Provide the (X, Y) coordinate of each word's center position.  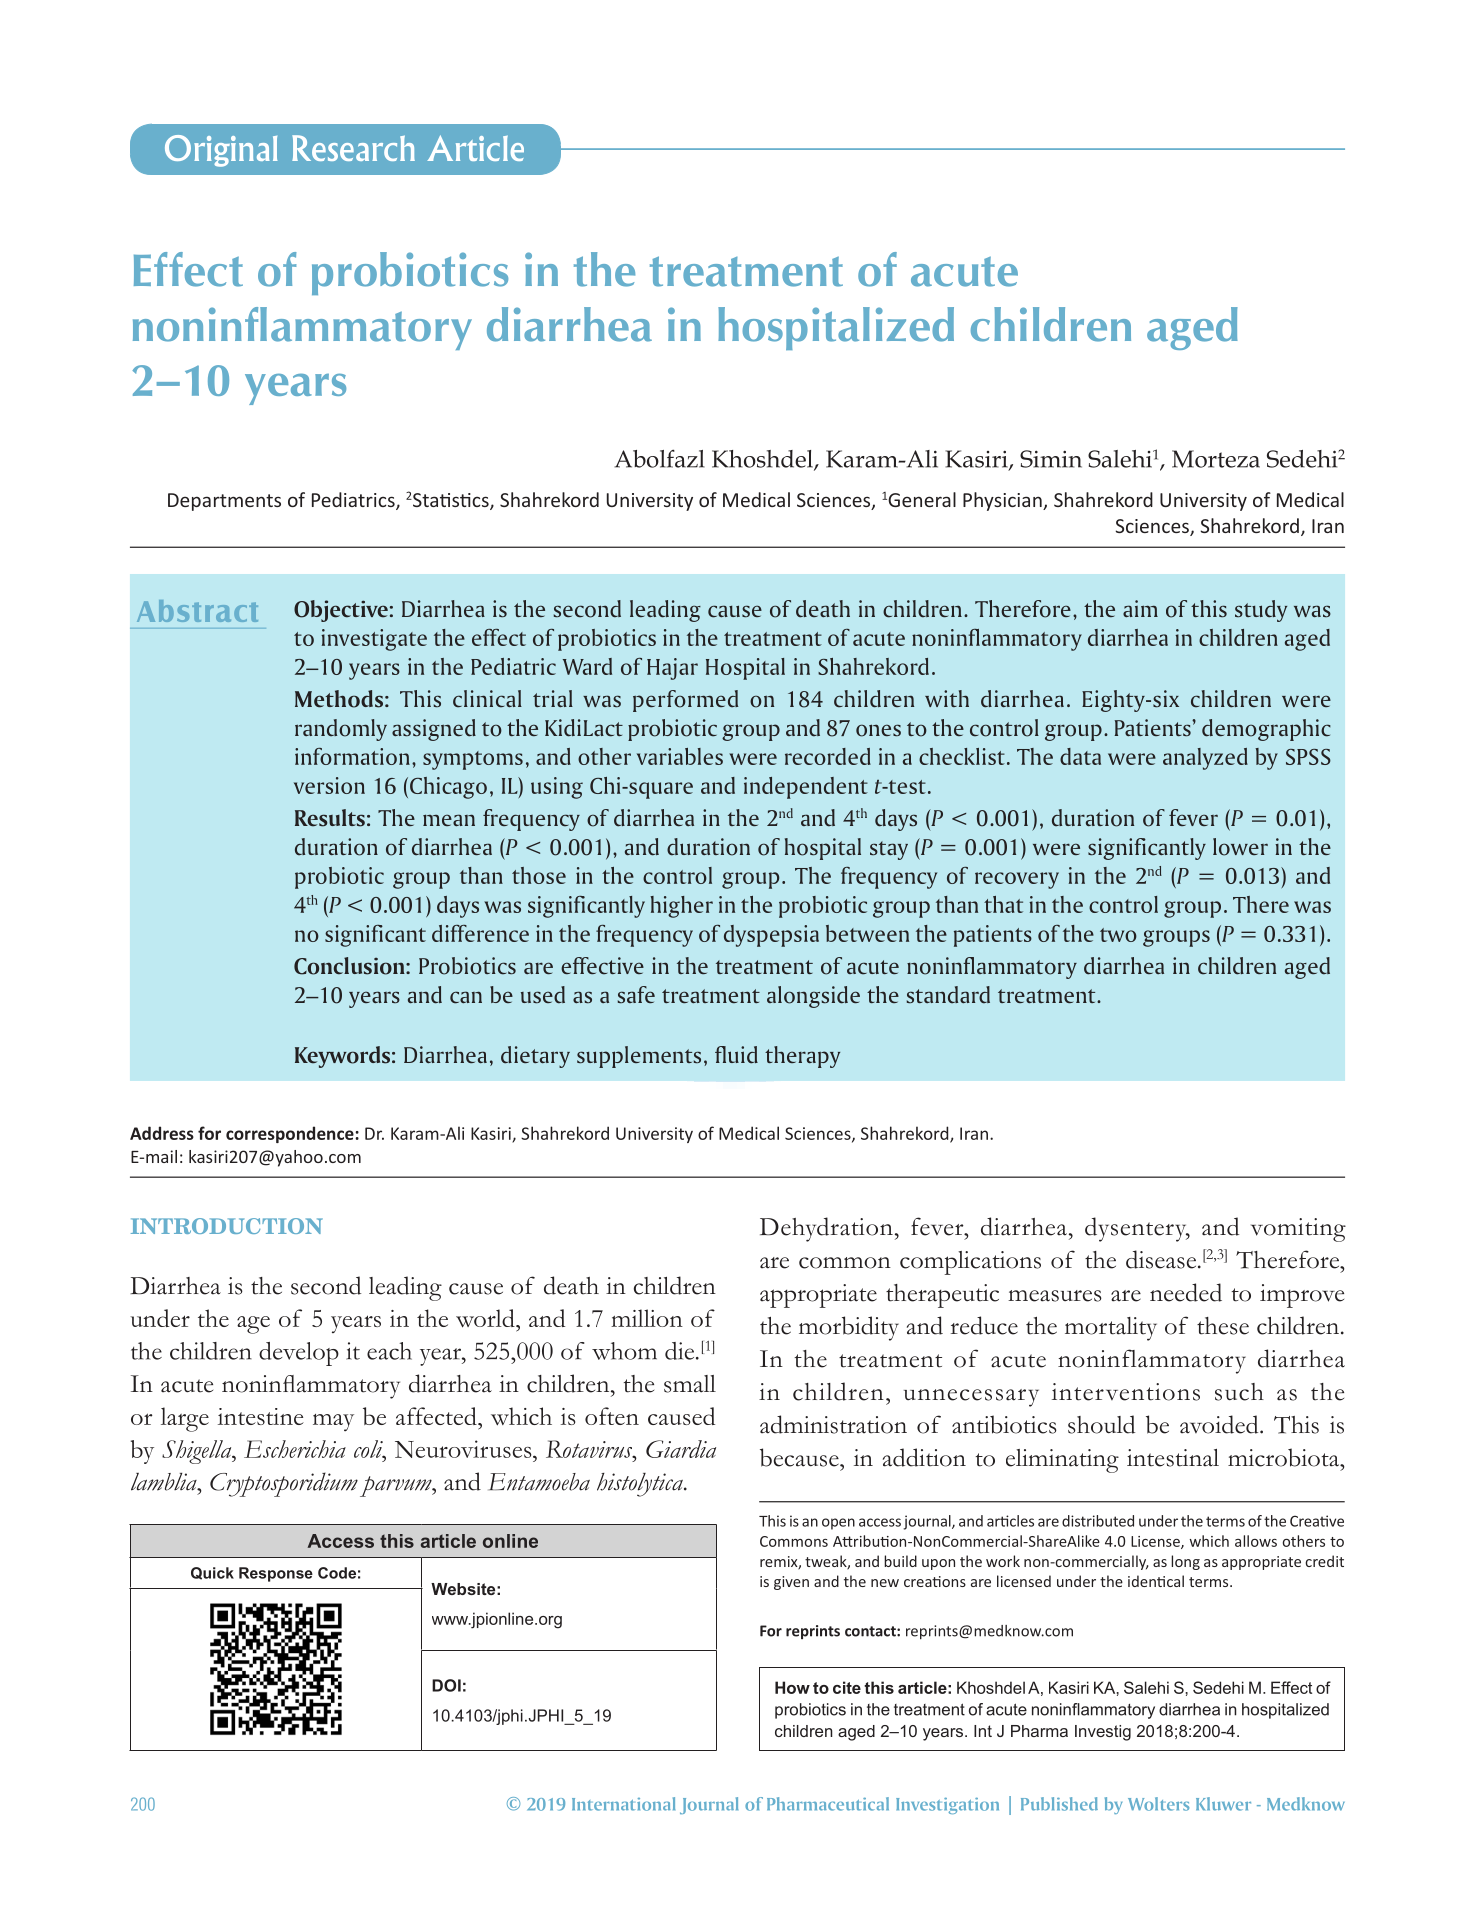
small (690, 1384)
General (922, 499)
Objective (341, 611)
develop (299, 1354)
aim (1140, 608)
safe (636, 995)
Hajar (672, 669)
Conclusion (350, 966)
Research (353, 148)
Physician (1003, 501)
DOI (446, 1685)
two (1118, 935)
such (1239, 1392)
